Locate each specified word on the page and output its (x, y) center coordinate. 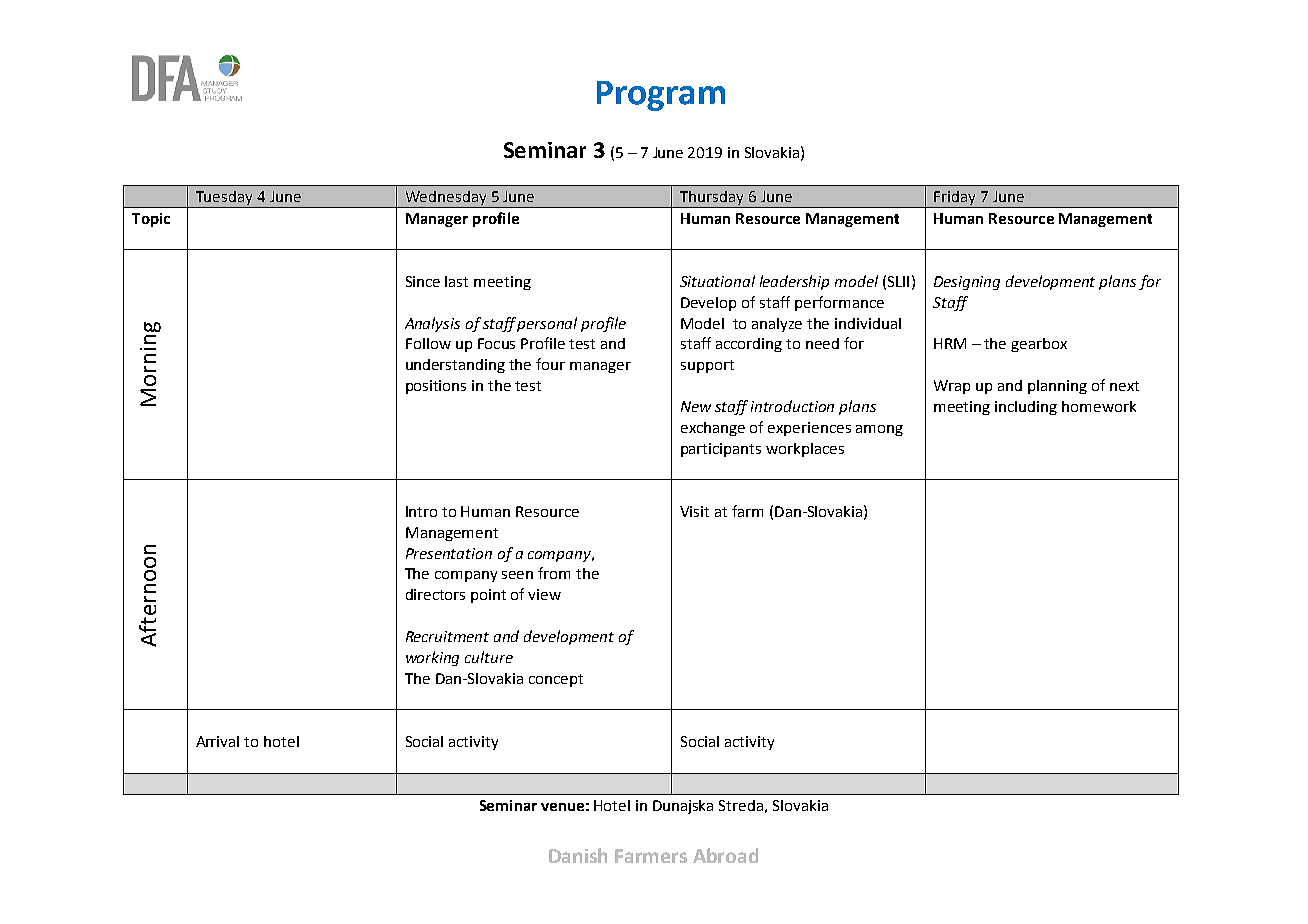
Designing (967, 283)
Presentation (449, 553)
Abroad (725, 855)
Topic (151, 220)
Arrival (217, 741)
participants (721, 450)
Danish (578, 855)
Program (661, 96)
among (879, 430)
